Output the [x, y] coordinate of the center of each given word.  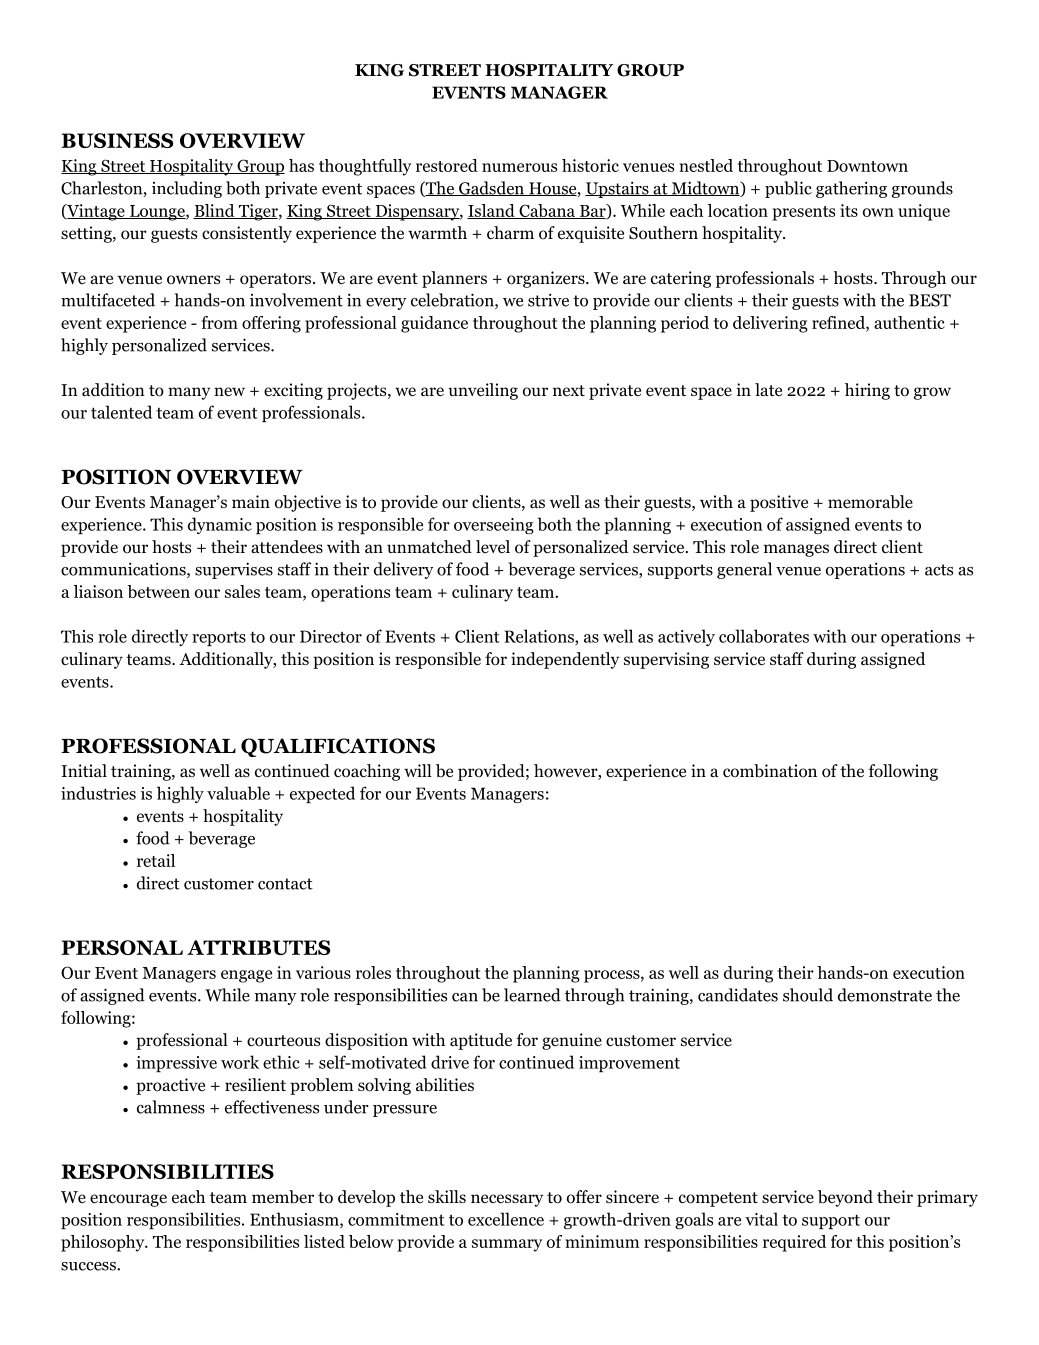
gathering [851, 189]
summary [507, 1245]
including [187, 189]
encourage [128, 1200]
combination [770, 771]
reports [219, 639]
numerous [519, 167]
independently [565, 660]
